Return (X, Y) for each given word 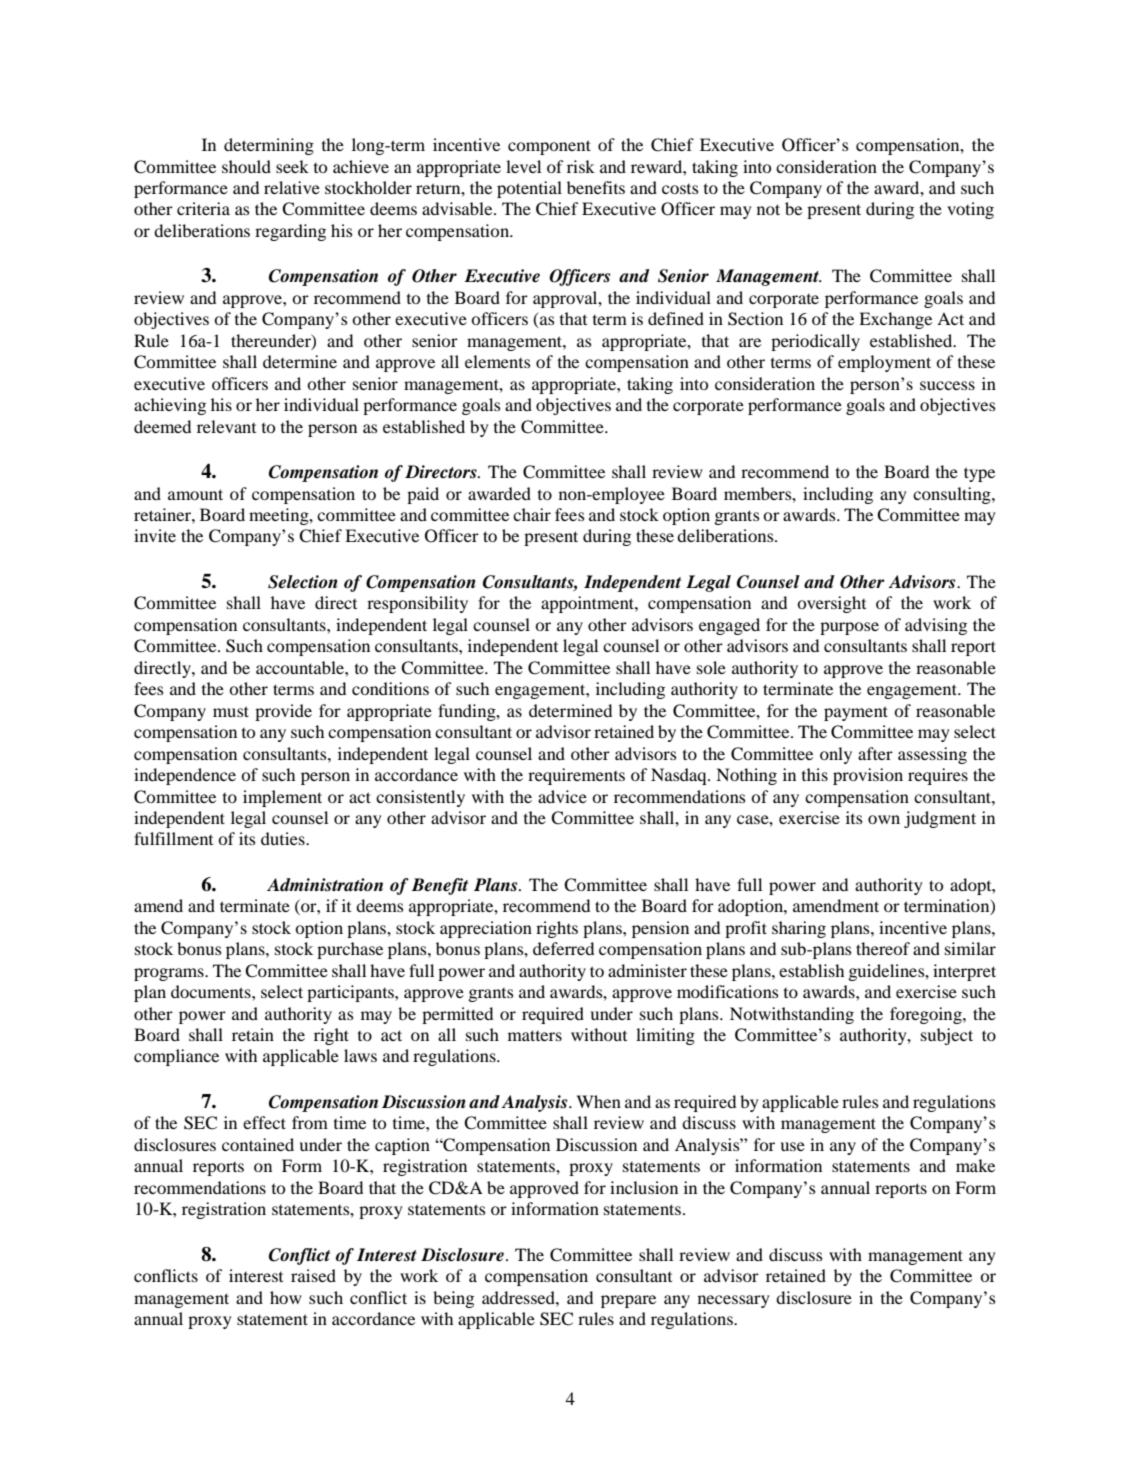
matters (535, 1035)
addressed (519, 1297)
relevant (226, 426)
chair (532, 514)
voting (970, 210)
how (286, 1297)
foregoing (927, 1015)
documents (212, 991)
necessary (734, 1301)
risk (581, 166)
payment (856, 713)
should (246, 166)
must (231, 711)
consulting (953, 495)
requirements (576, 776)
